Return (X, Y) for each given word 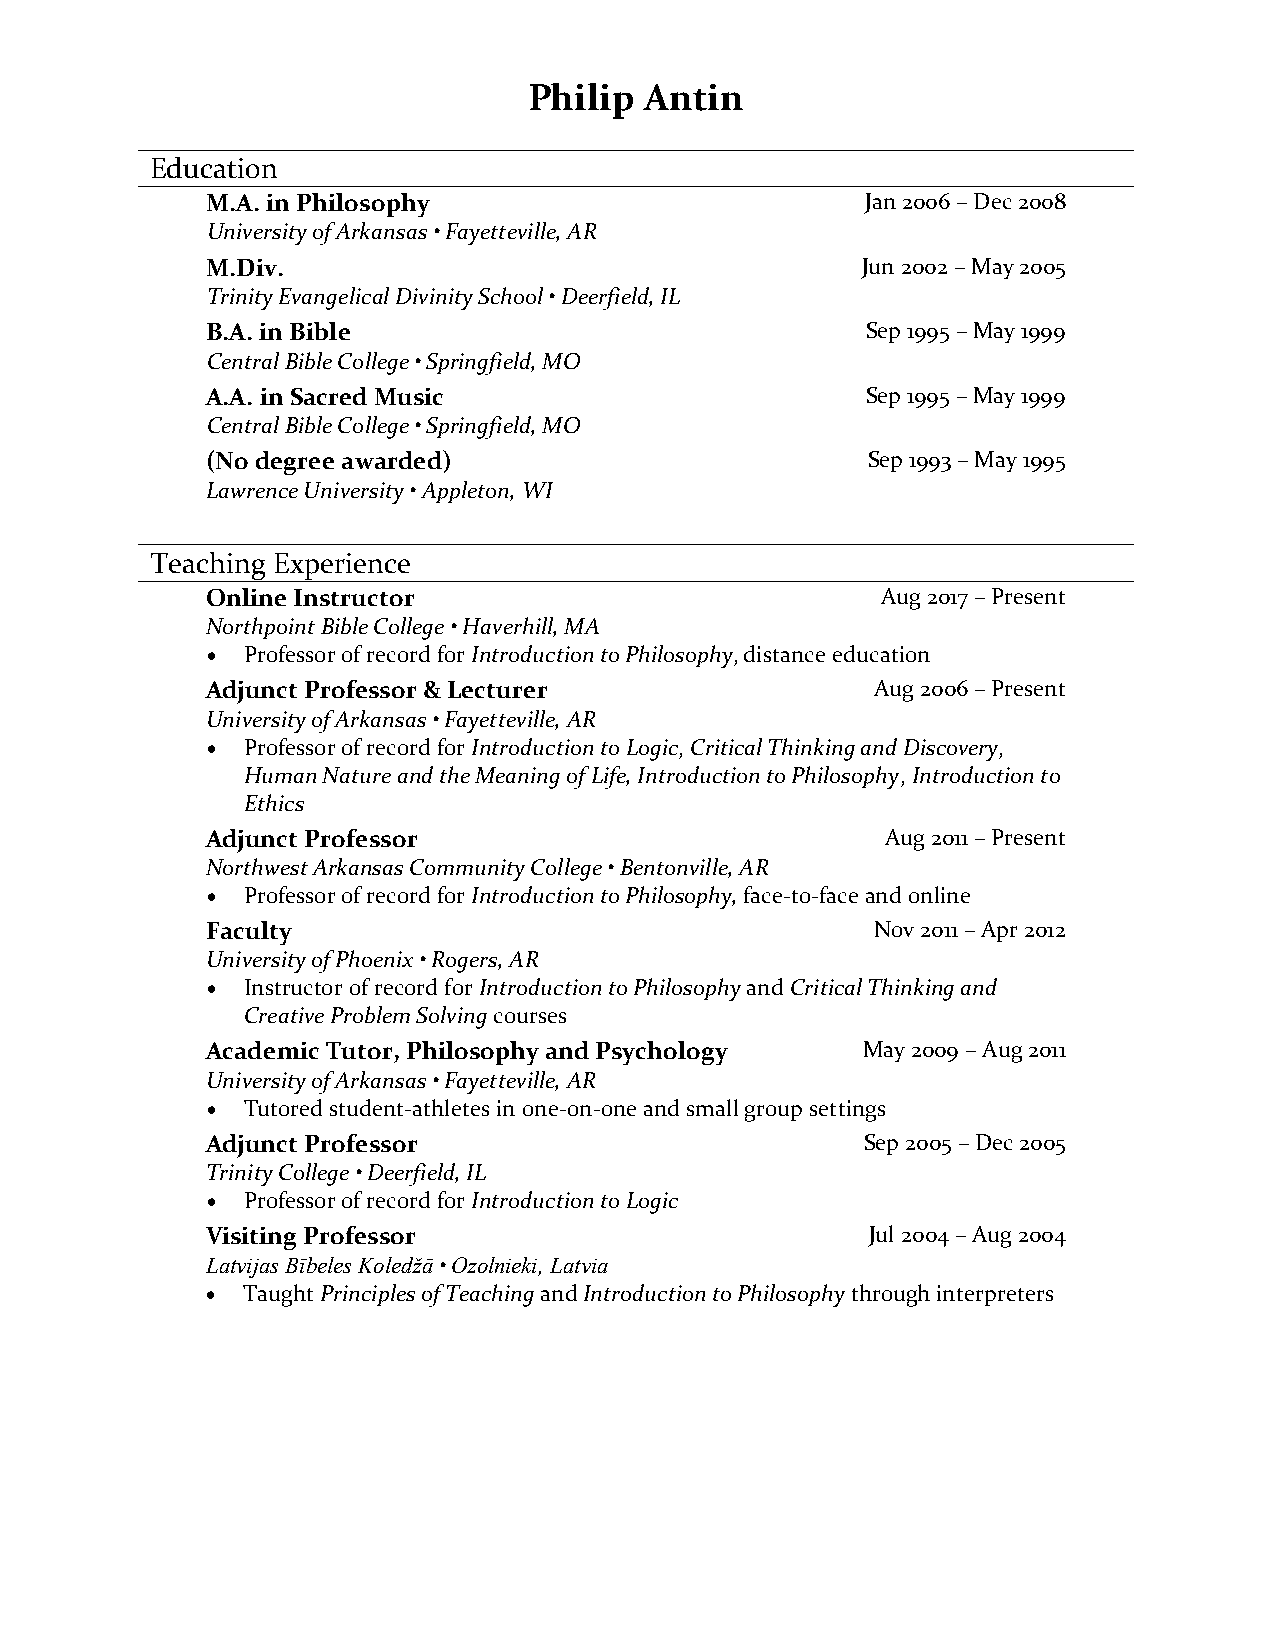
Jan (880, 203)
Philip (581, 101)
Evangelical (334, 298)
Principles (368, 1295)
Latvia (579, 1265)
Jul (880, 1236)
